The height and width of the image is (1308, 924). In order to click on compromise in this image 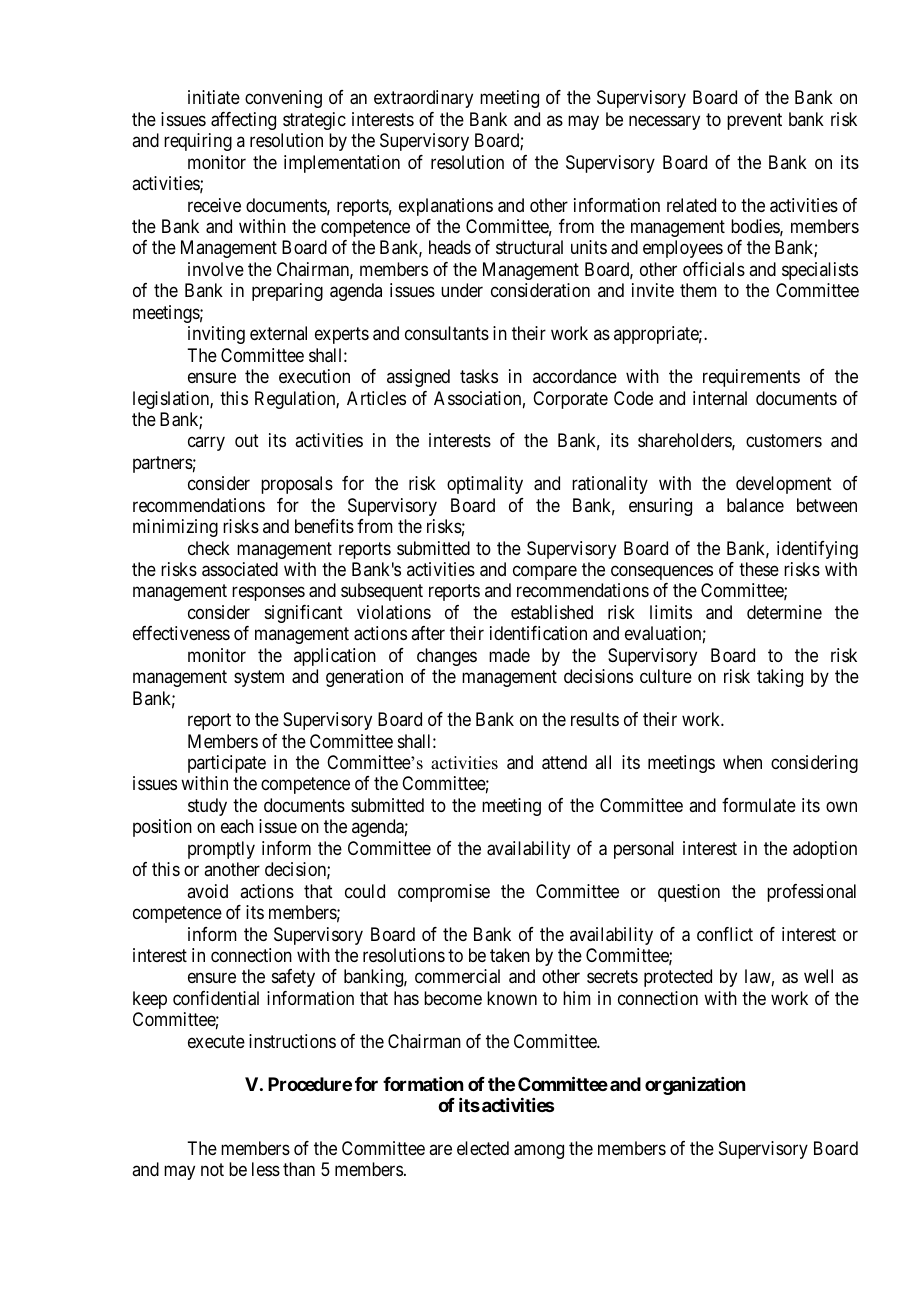, I will do `click(444, 893)`.
